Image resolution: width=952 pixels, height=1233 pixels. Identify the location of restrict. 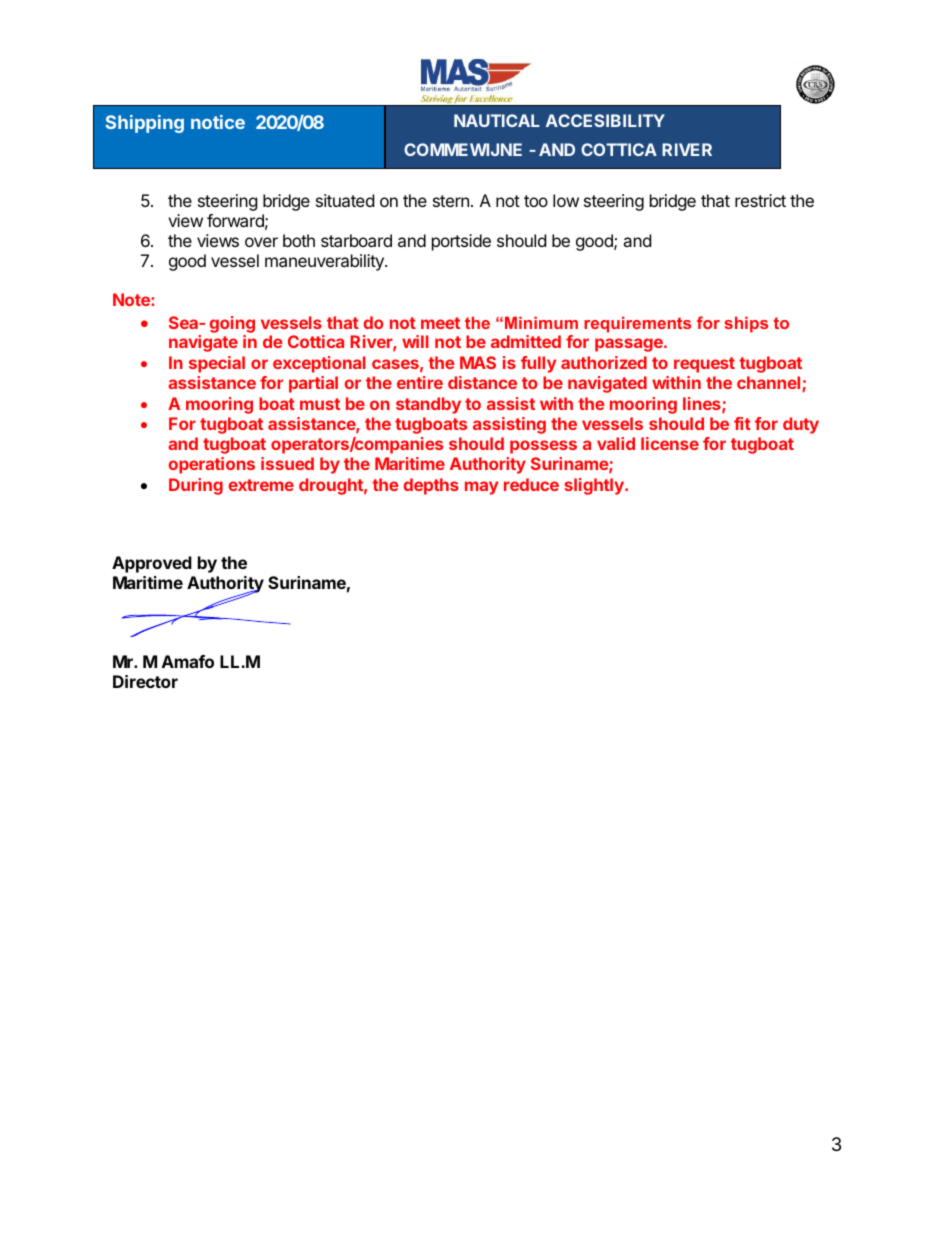
(760, 200).
